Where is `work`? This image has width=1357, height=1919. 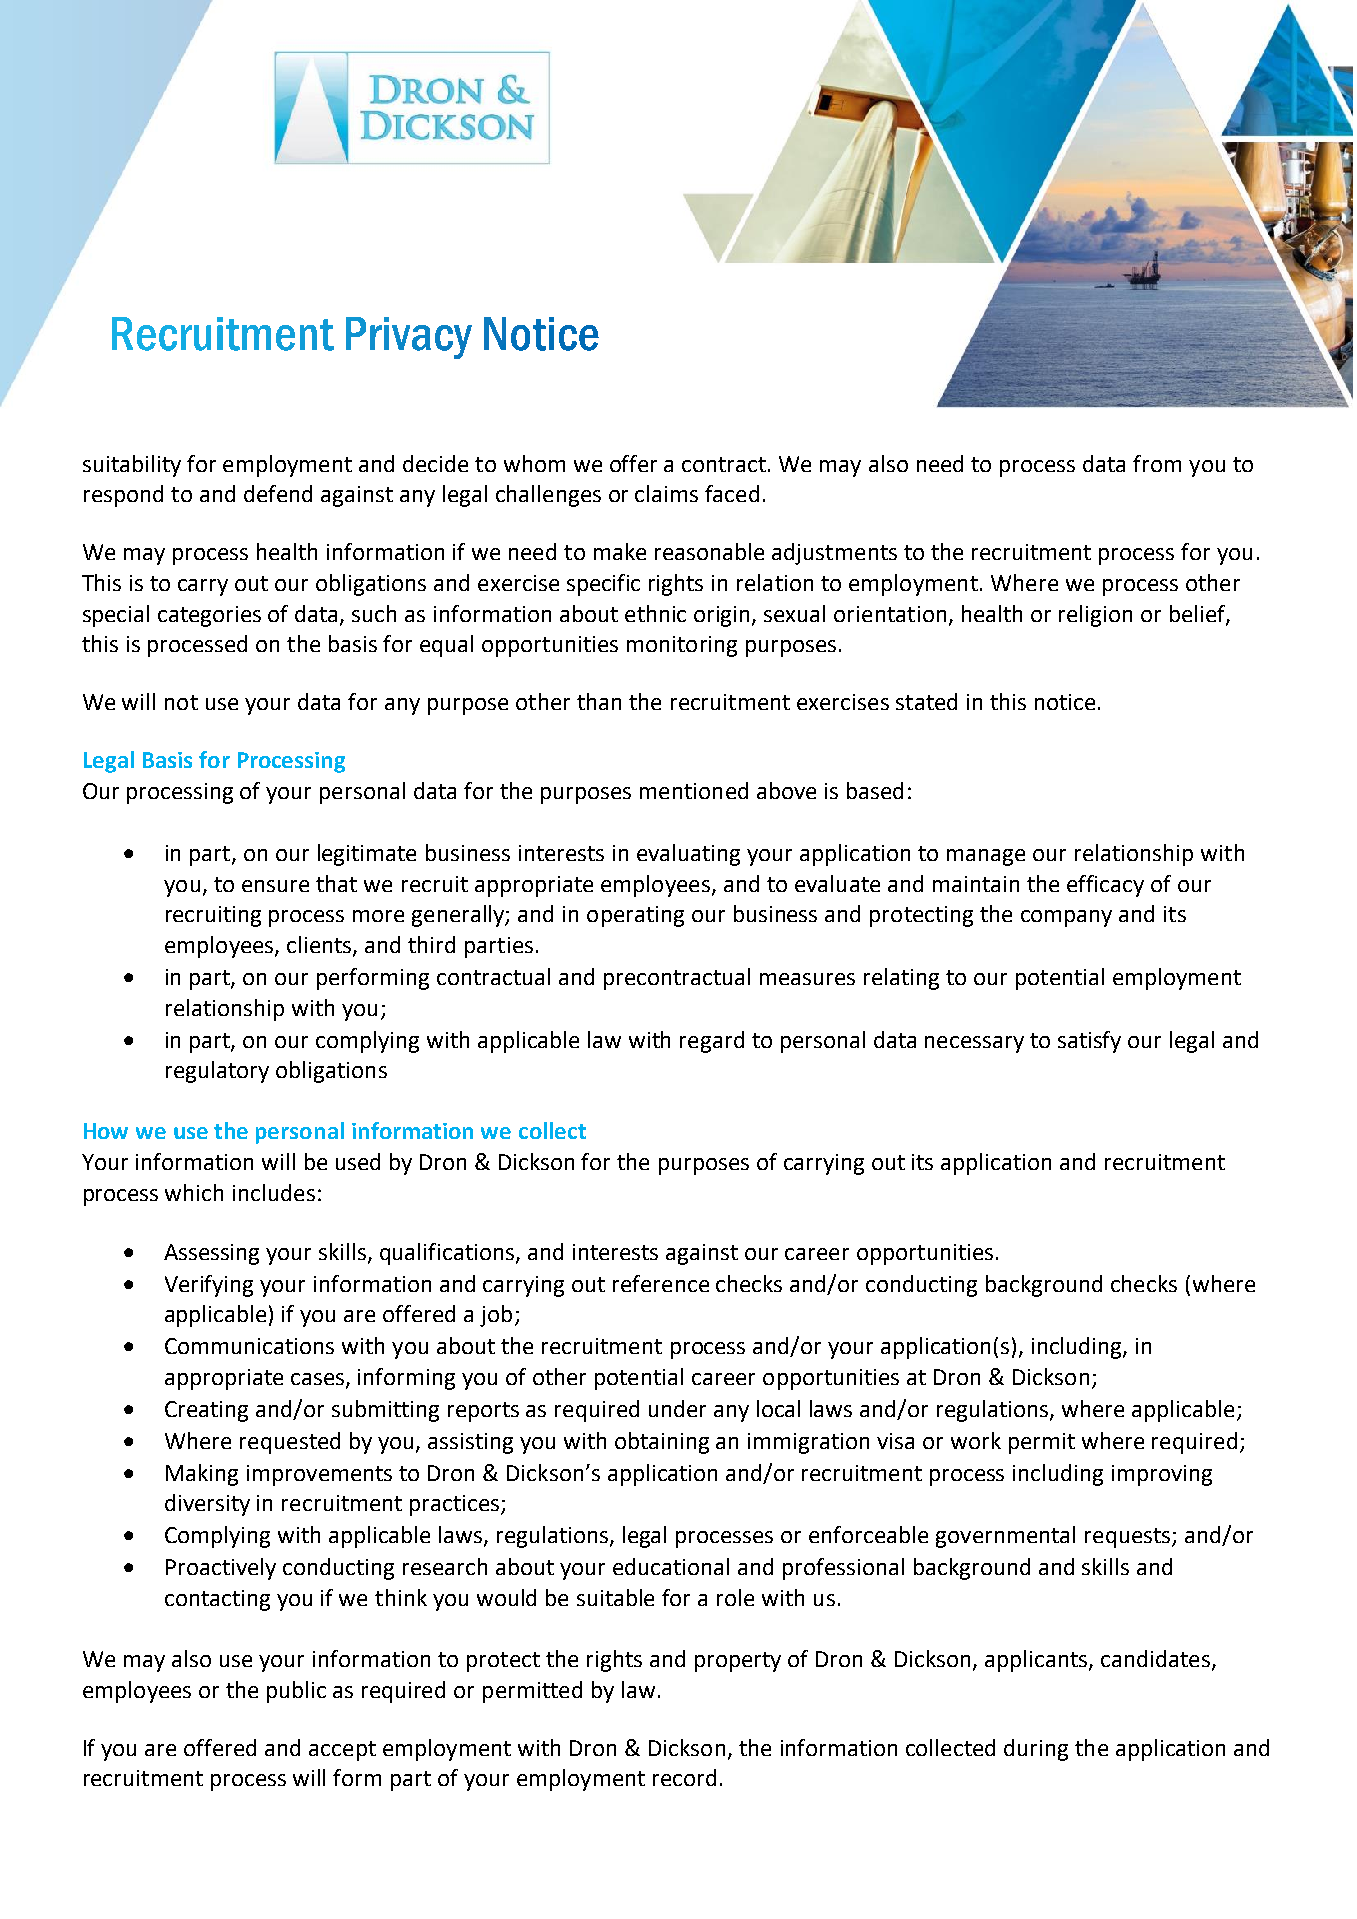 work is located at coordinates (976, 1440).
